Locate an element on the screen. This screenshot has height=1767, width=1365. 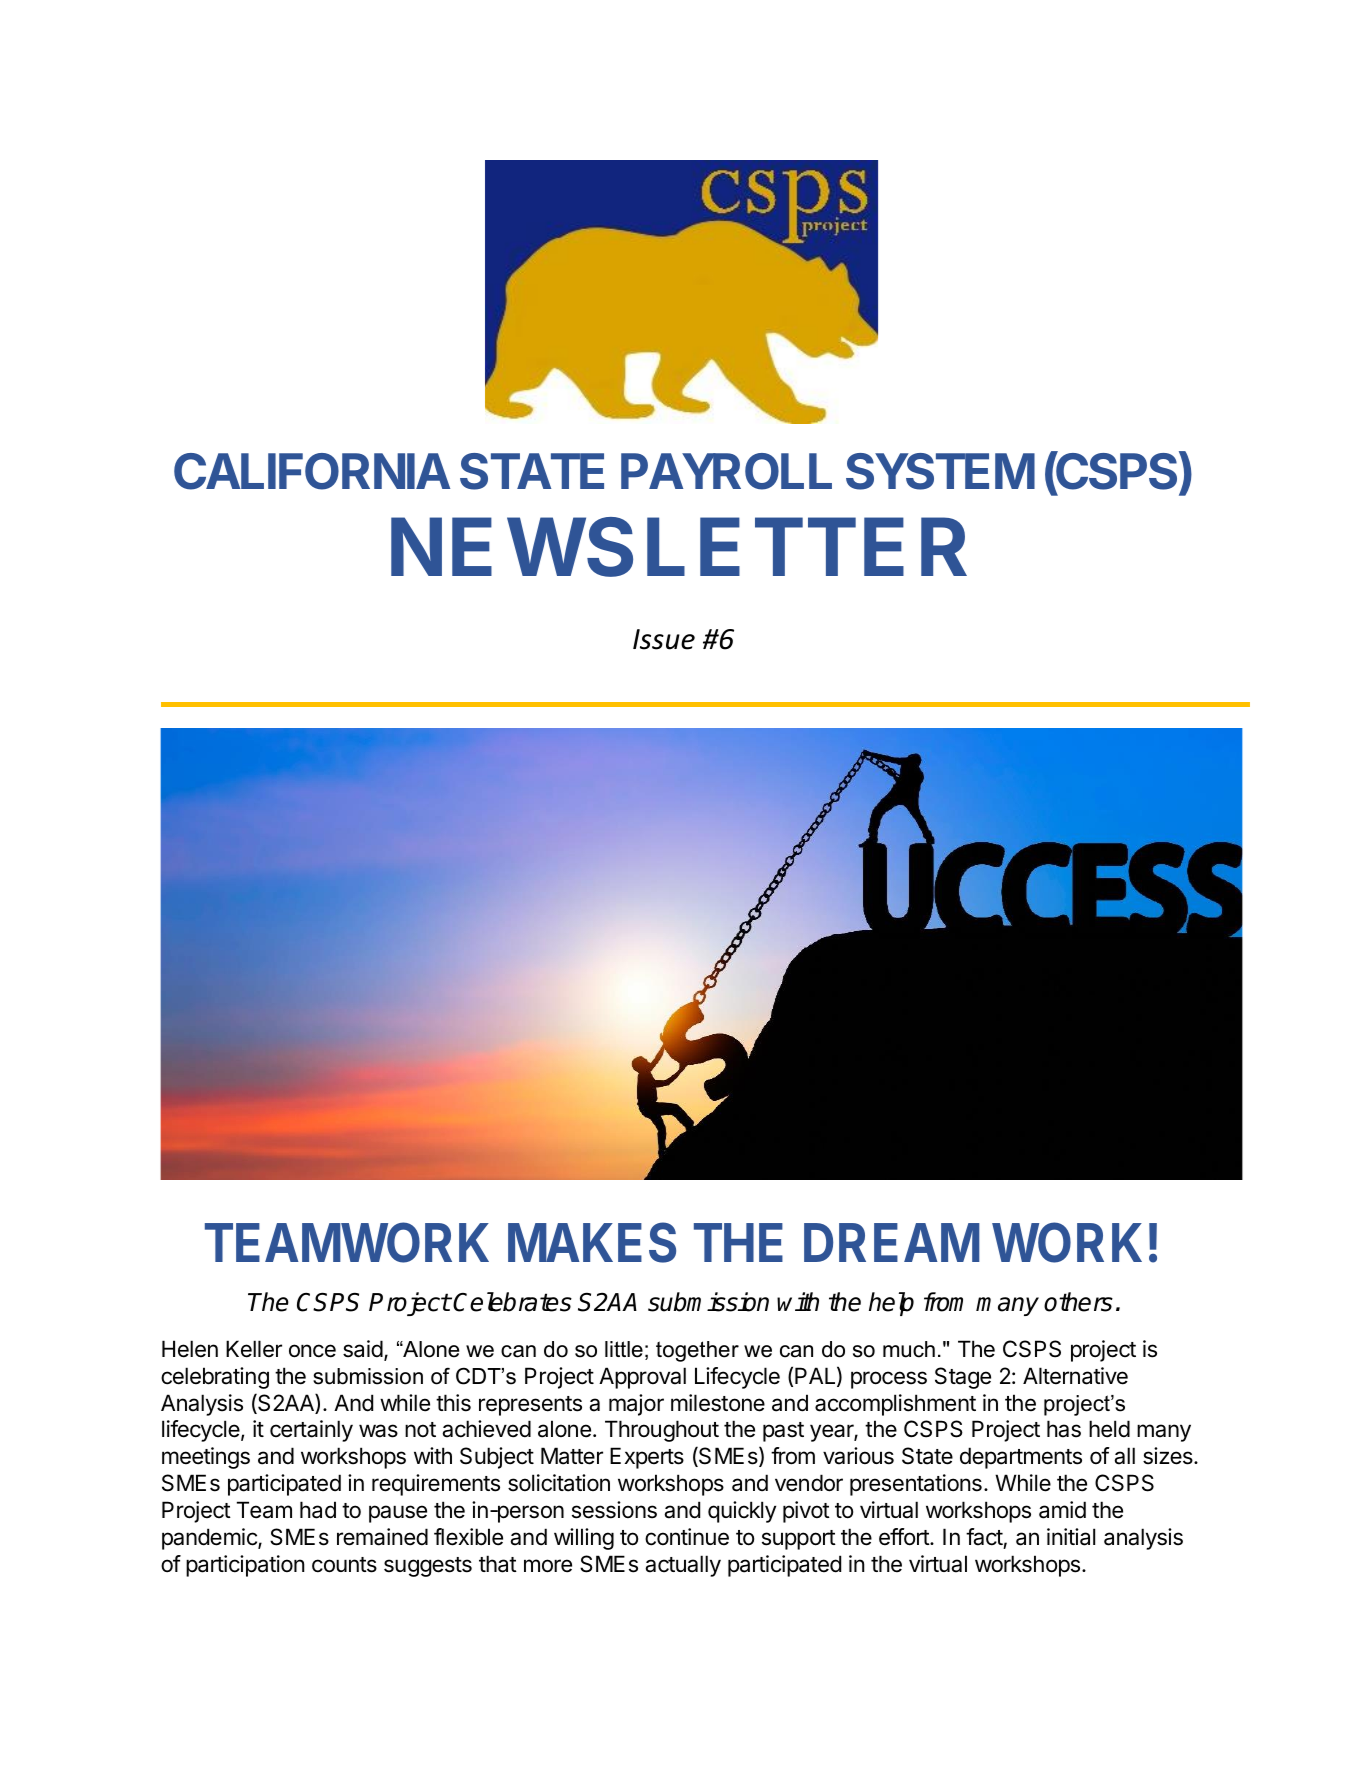
had is located at coordinates (318, 1510).
